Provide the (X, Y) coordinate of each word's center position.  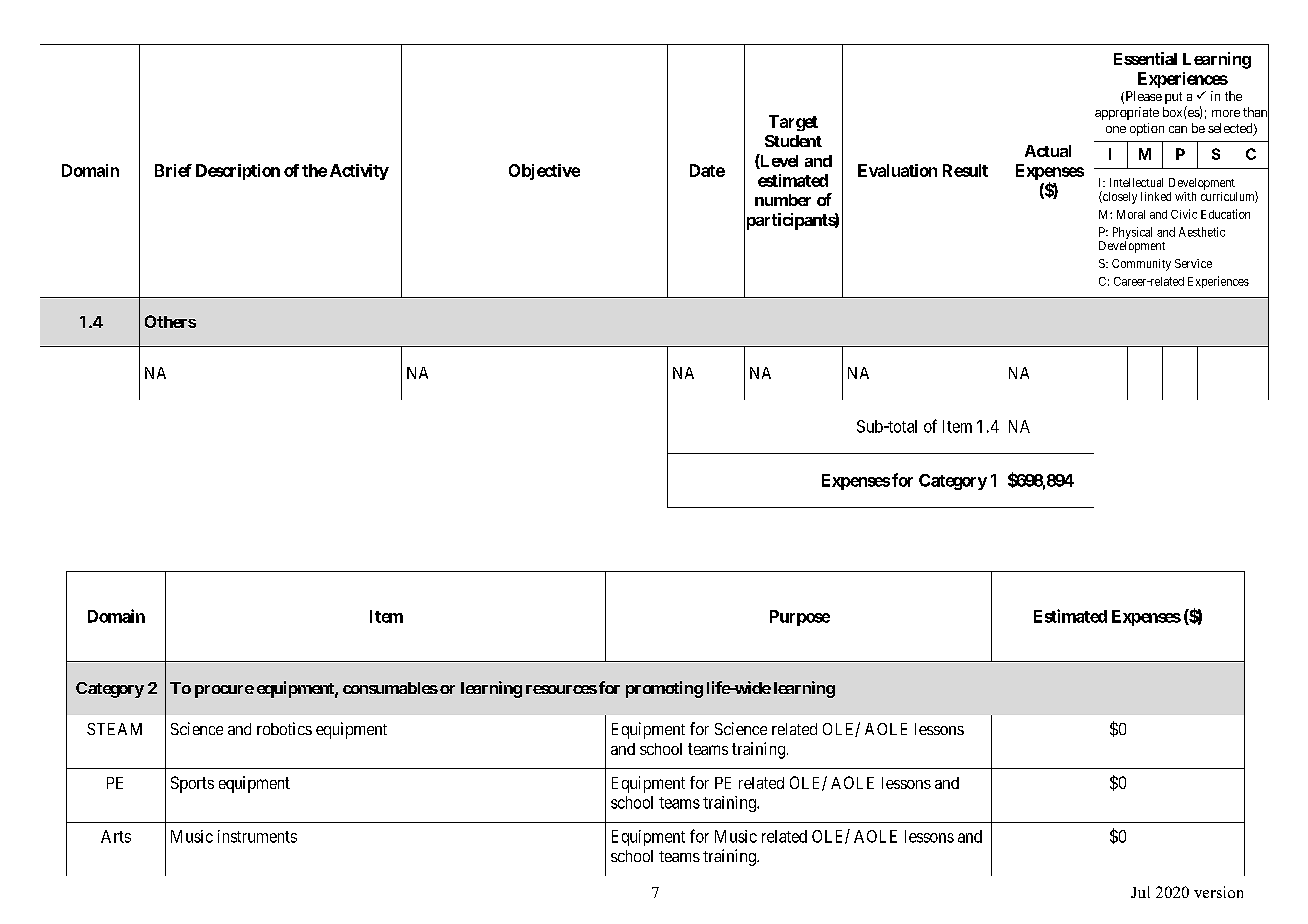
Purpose (800, 618)
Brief (173, 170)
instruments (257, 836)
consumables (390, 688)
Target (793, 123)
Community (1141, 265)
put (1173, 98)
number (783, 200)
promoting (664, 689)
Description (238, 172)
